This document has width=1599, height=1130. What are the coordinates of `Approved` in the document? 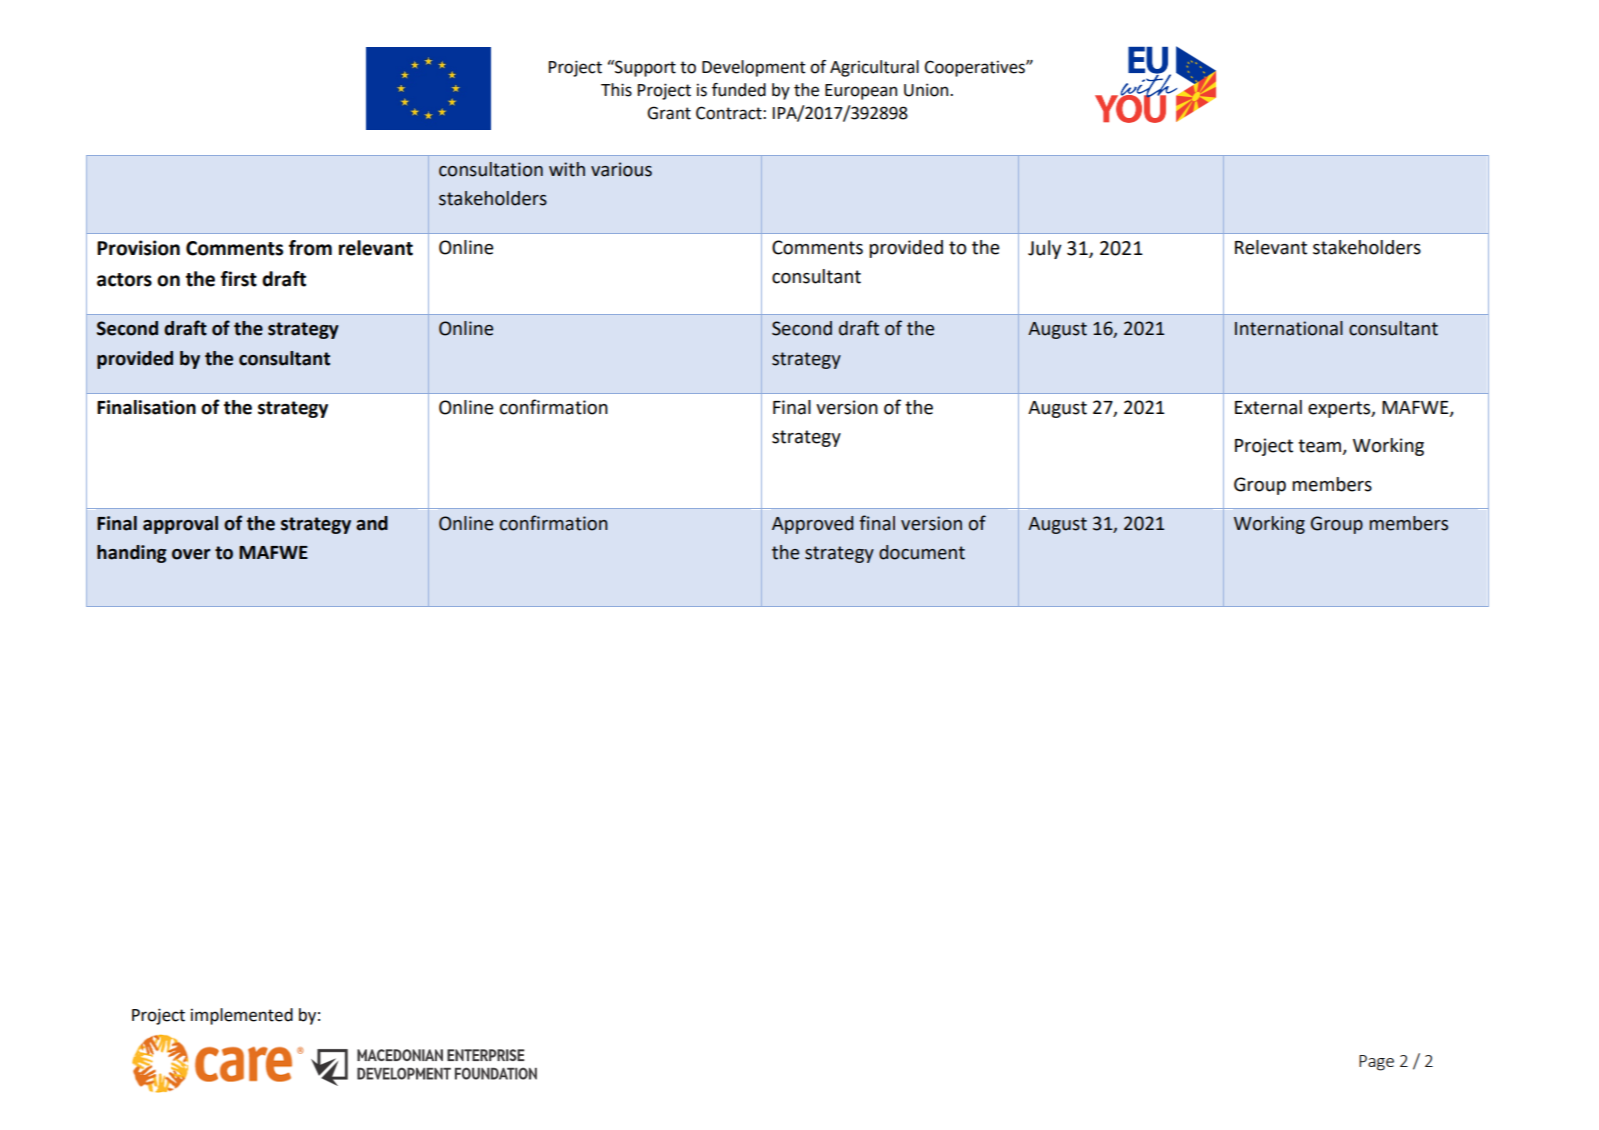 It's located at (813, 525).
